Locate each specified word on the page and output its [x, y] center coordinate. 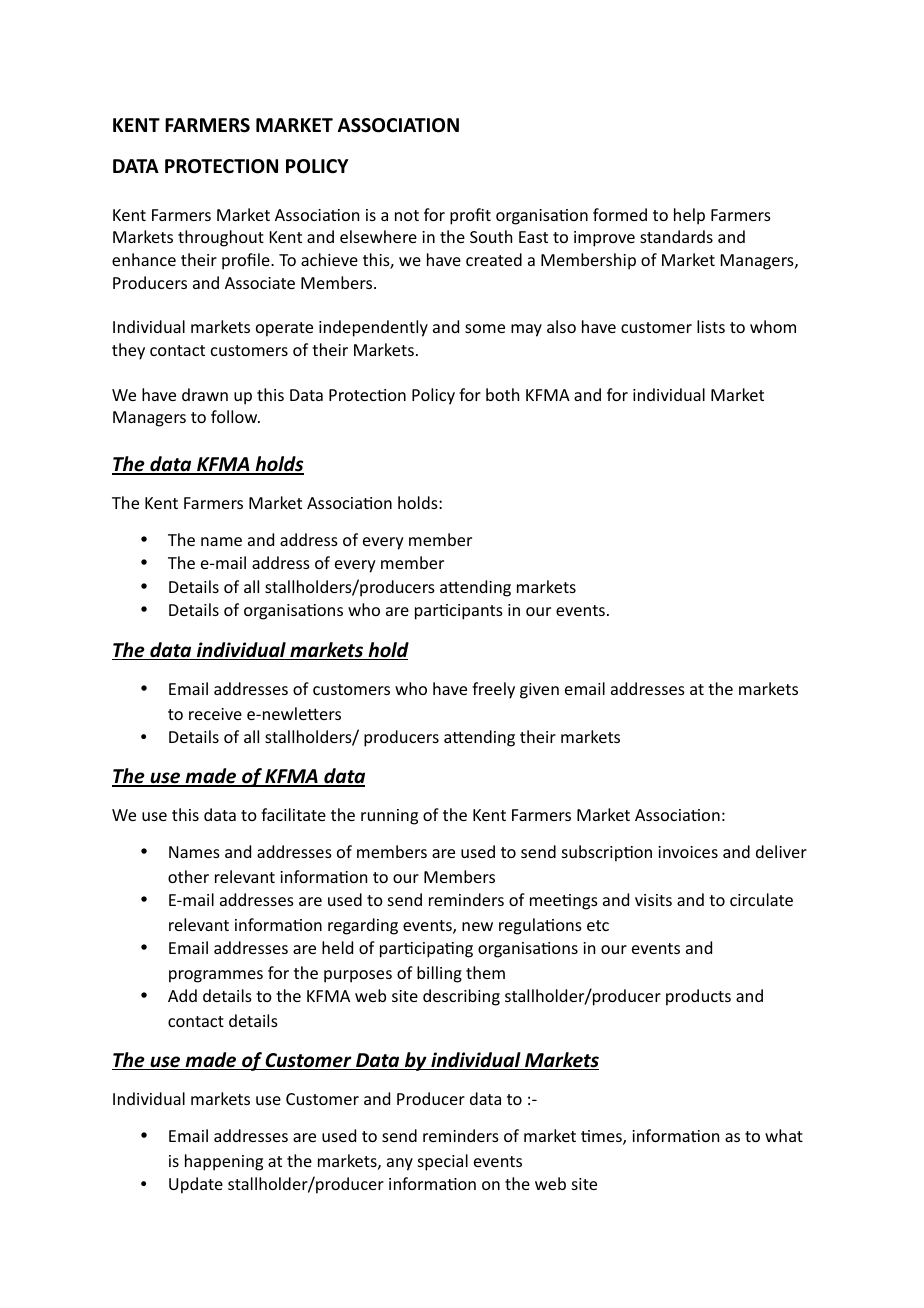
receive [215, 714]
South [491, 236]
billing [439, 974]
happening [224, 1162]
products [698, 997]
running [389, 817]
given [539, 691]
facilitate [293, 814]
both [502, 394]
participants [459, 612]
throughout [221, 238]
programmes [216, 976]
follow [235, 416]
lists [711, 326]
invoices [688, 852]
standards [676, 236]
